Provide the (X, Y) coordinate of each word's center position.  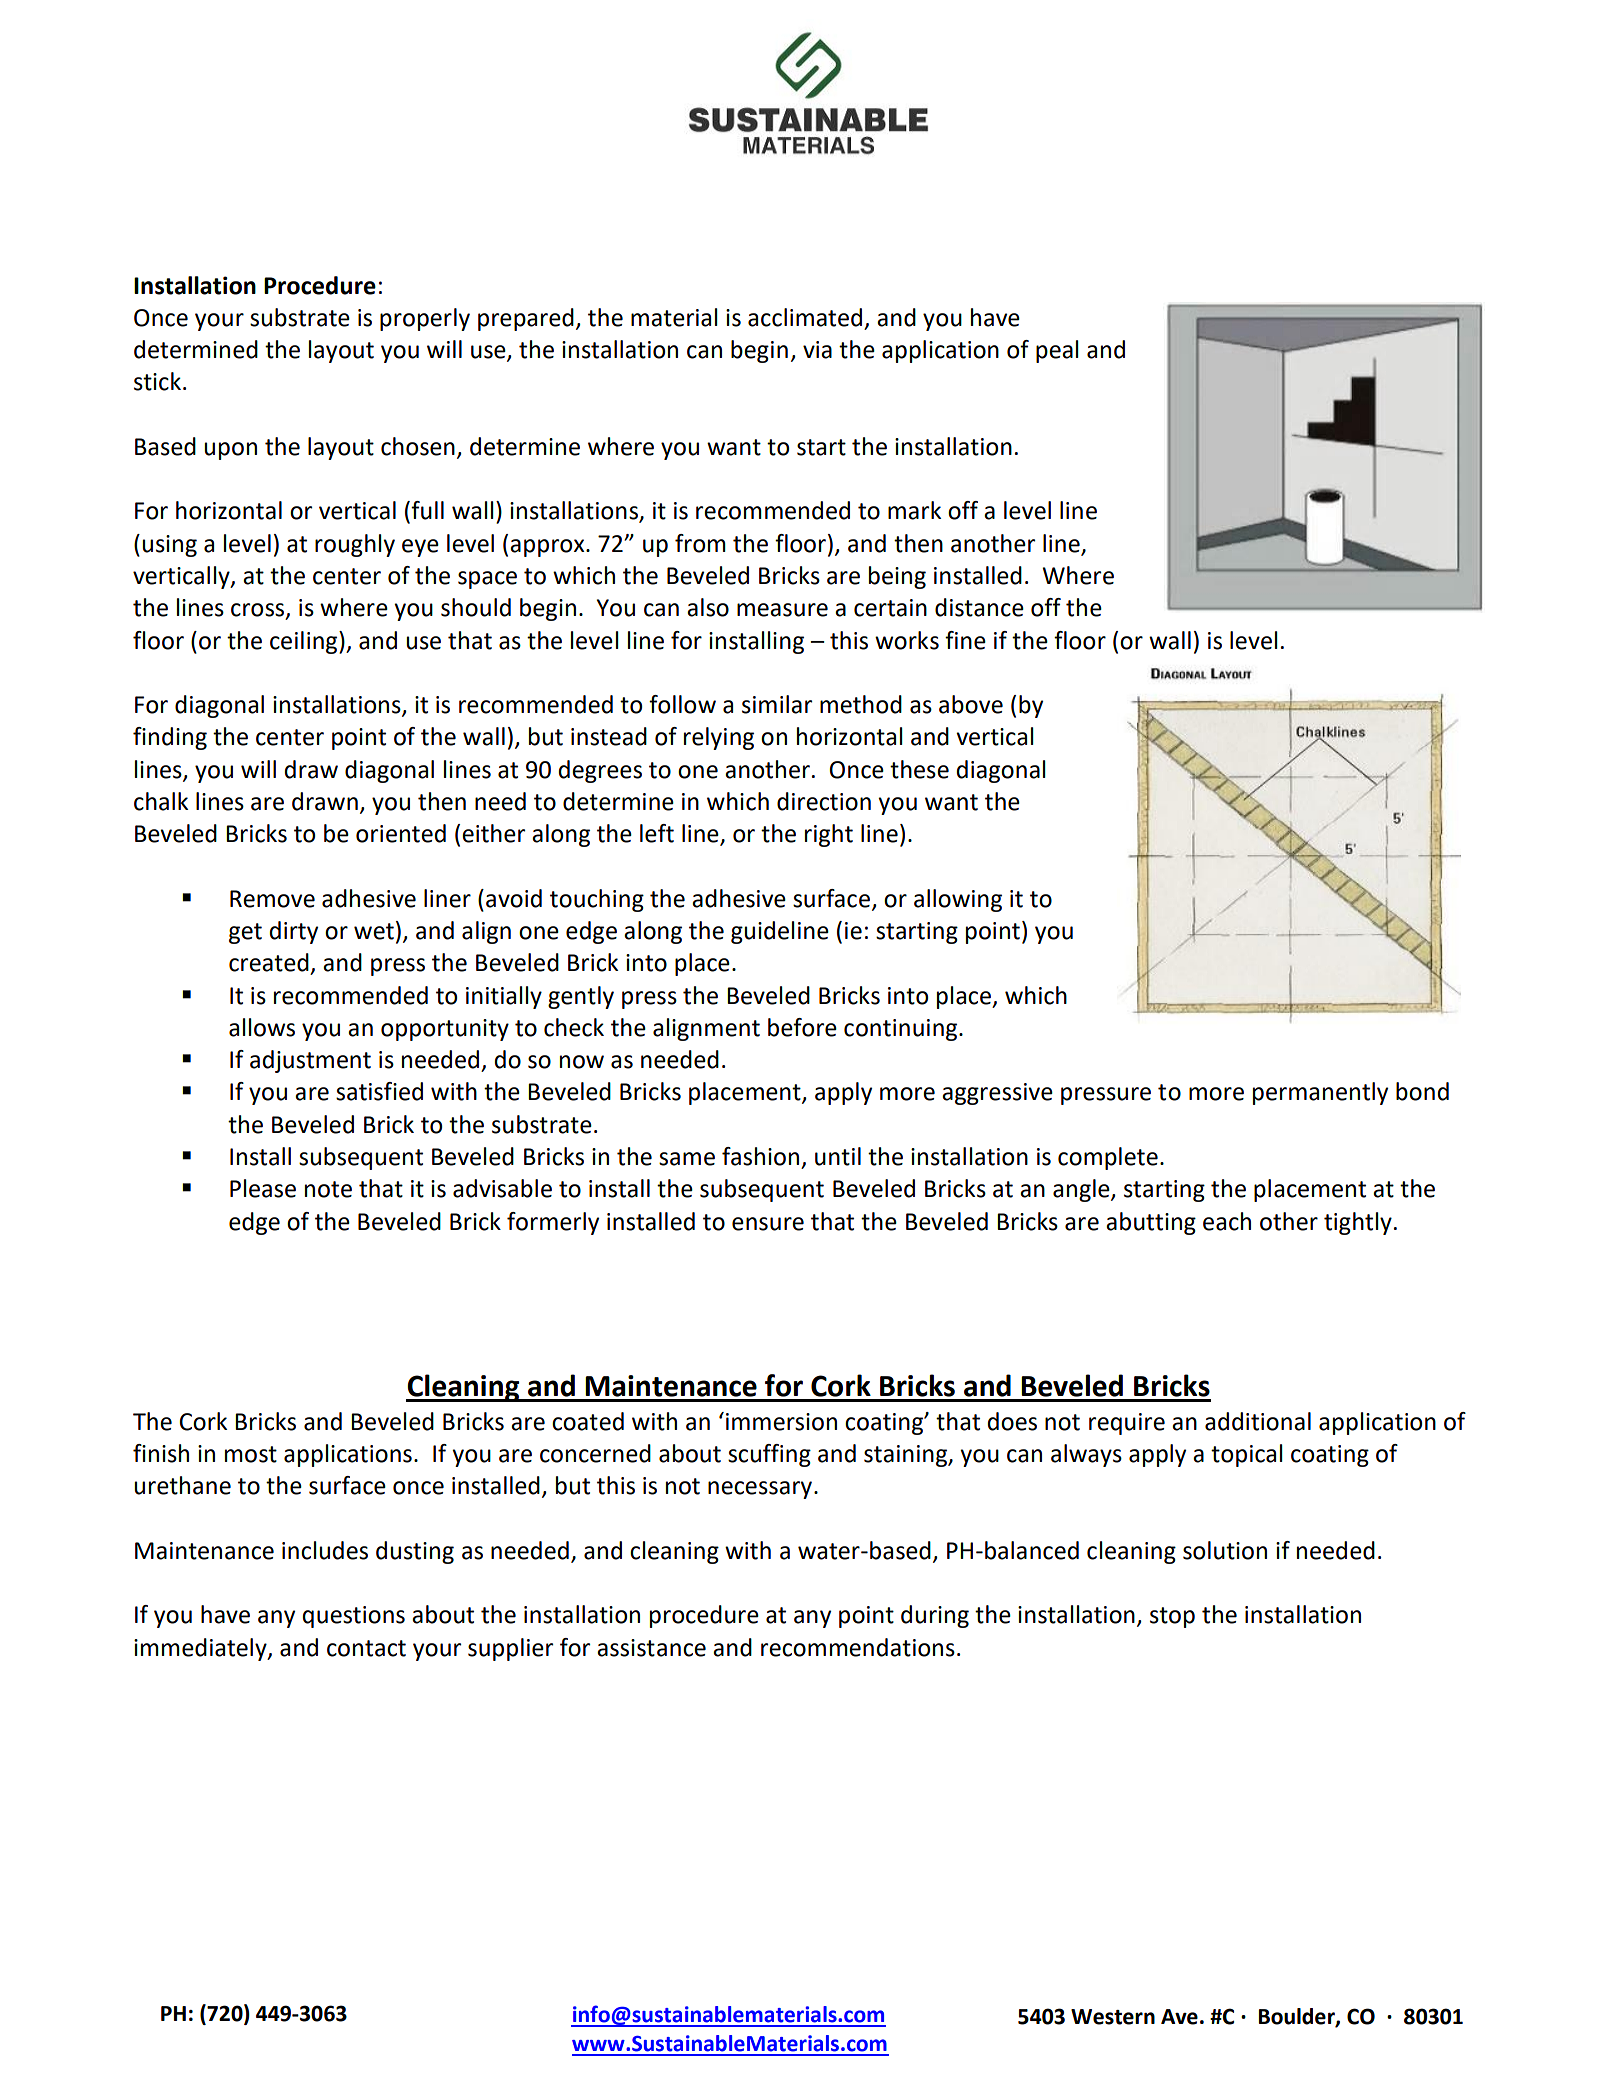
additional (1258, 1421)
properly (425, 319)
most (251, 1454)
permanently (1320, 1093)
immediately (201, 1649)
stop (1172, 1617)
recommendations (858, 1647)
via (817, 350)
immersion (781, 1422)
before (802, 1027)
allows (262, 1027)
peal (1057, 351)
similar (777, 704)
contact (366, 1648)
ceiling (305, 642)
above (971, 704)
